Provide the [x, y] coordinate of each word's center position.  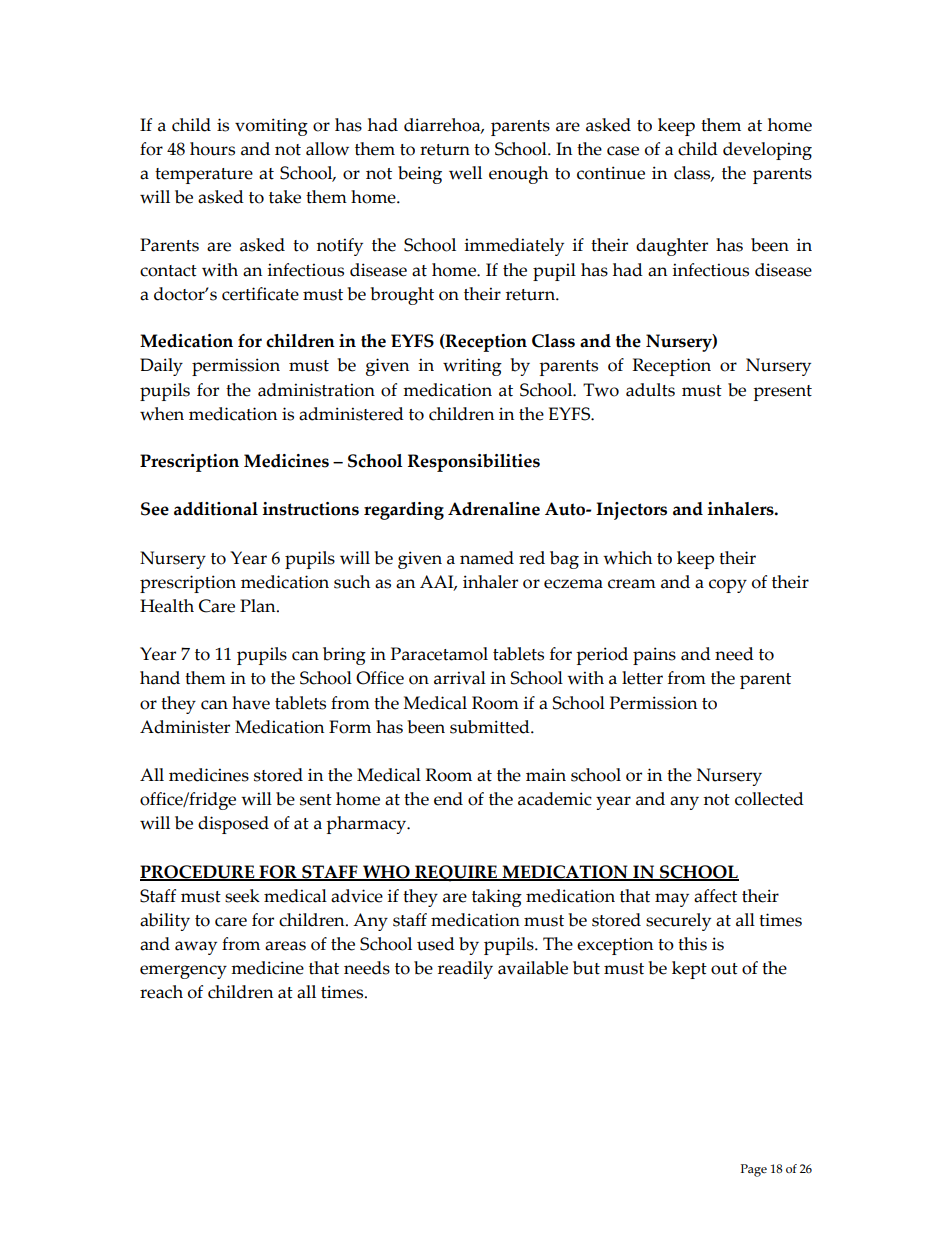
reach [161, 992]
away [196, 948]
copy [728, 586]
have [251, 703]
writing [472, 367]
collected [769, 799]
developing [767, 151]
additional [216, 509]
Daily [161, 367]
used [436, 944]
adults [650, 390]
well [465, 173]
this [692, 944]
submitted [491, 727]
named [487, 558]
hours [212, 149]
